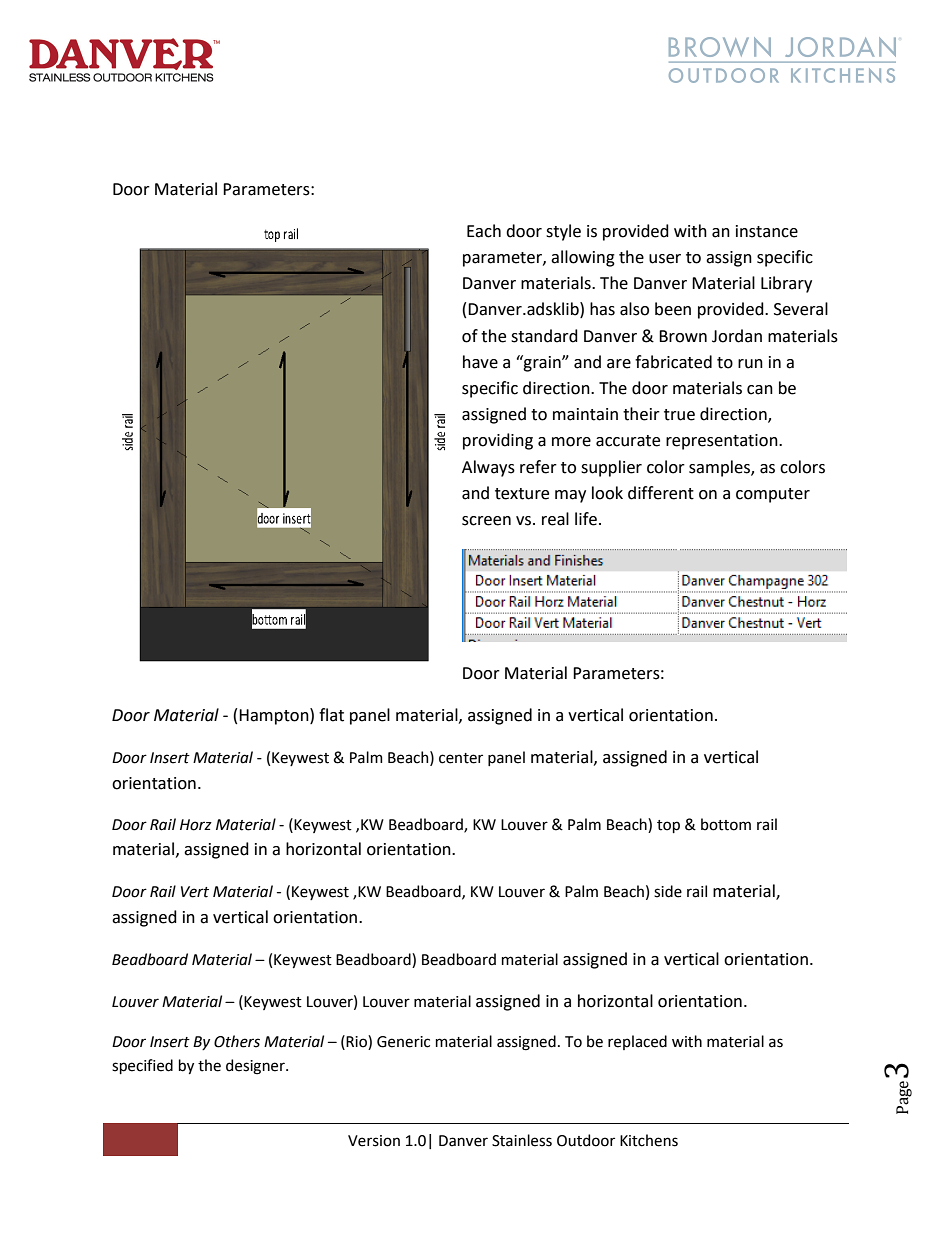  I want to click on user, so click(665, 259).
